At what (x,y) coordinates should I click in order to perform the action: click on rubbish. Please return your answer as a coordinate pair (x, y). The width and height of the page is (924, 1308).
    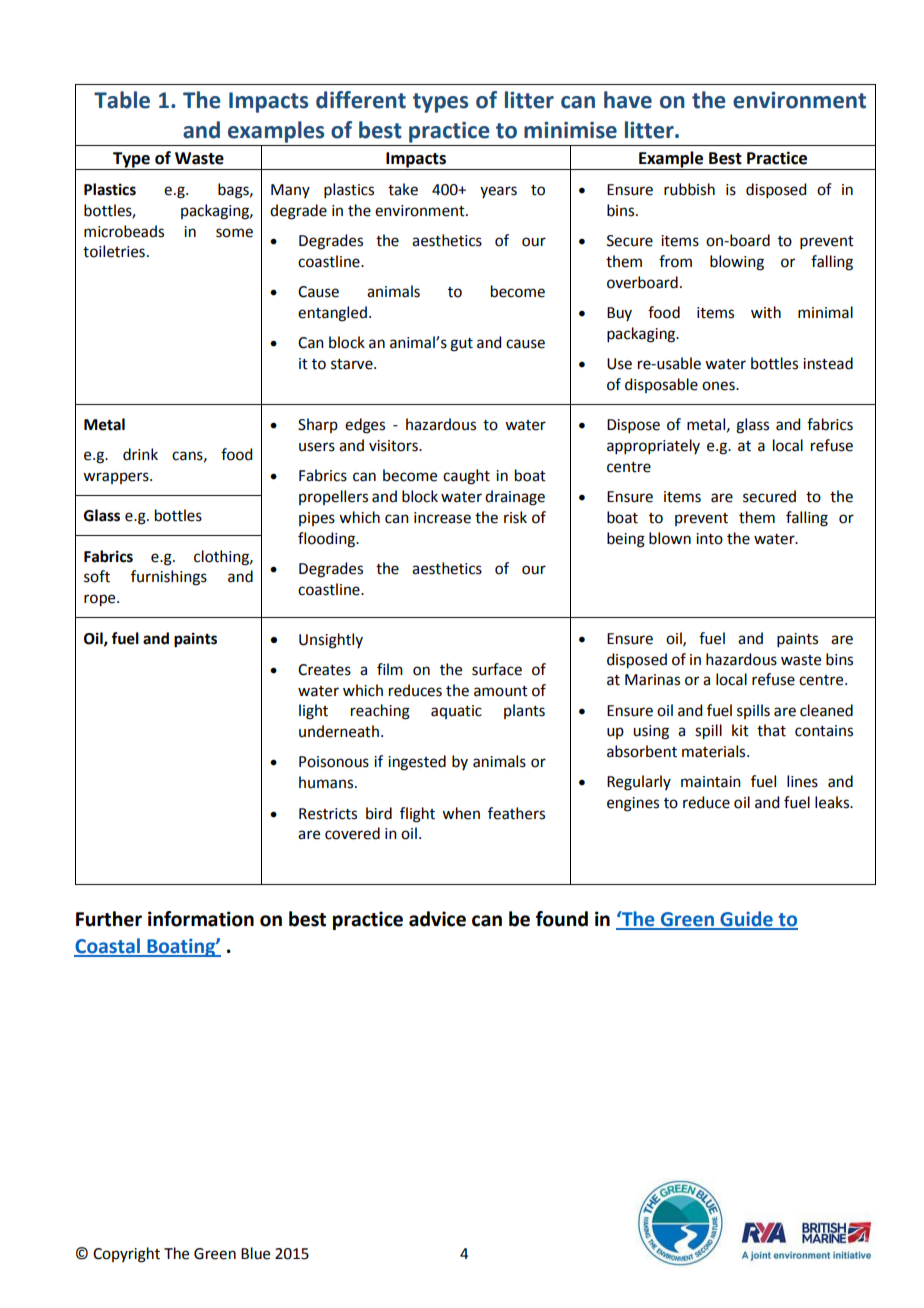
    Looking at the image, I should click on (689, 189).
